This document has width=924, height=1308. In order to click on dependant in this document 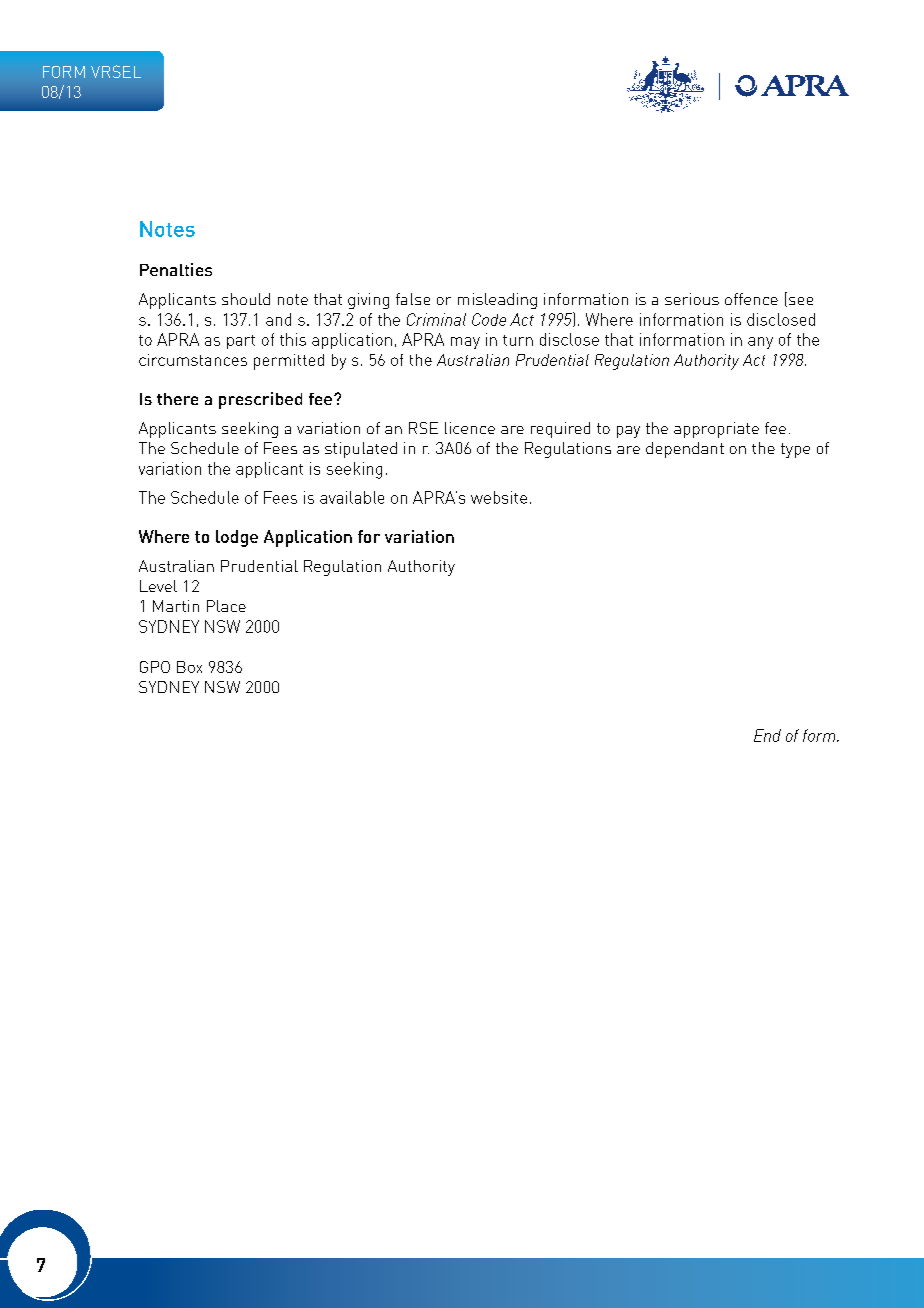, I will do `click(685, 450)`.
